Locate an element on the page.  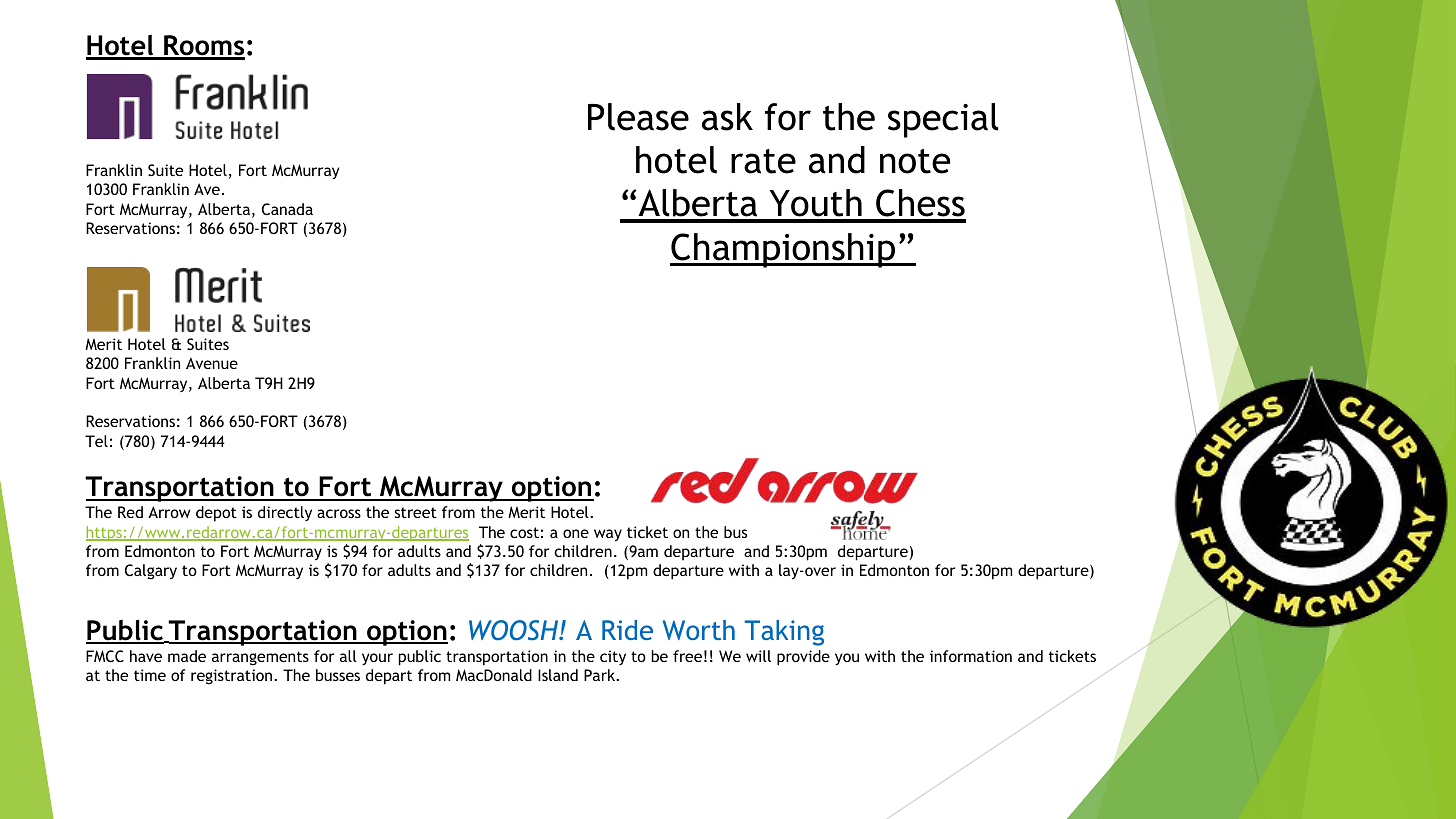
note is located at coordinates (915, 161).
